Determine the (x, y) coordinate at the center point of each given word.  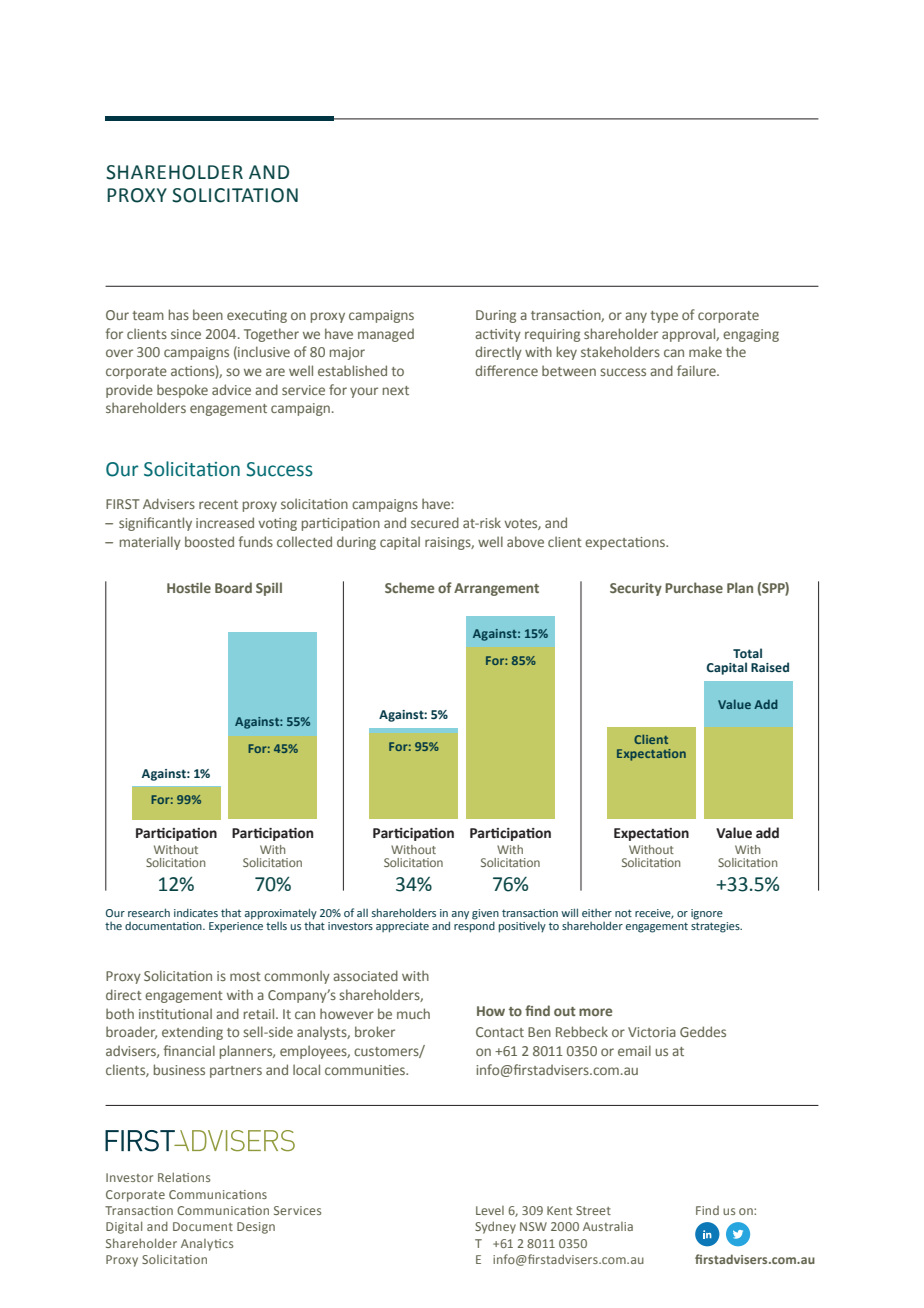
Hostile (189, 587)
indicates (196, 912)
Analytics (207, 1245)
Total (747, 653)
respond (474, 926)
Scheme (409, 587)
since (186, 334)
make (705, 351)
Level (490, 1210)
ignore (707, 914)
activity (498, 335)
